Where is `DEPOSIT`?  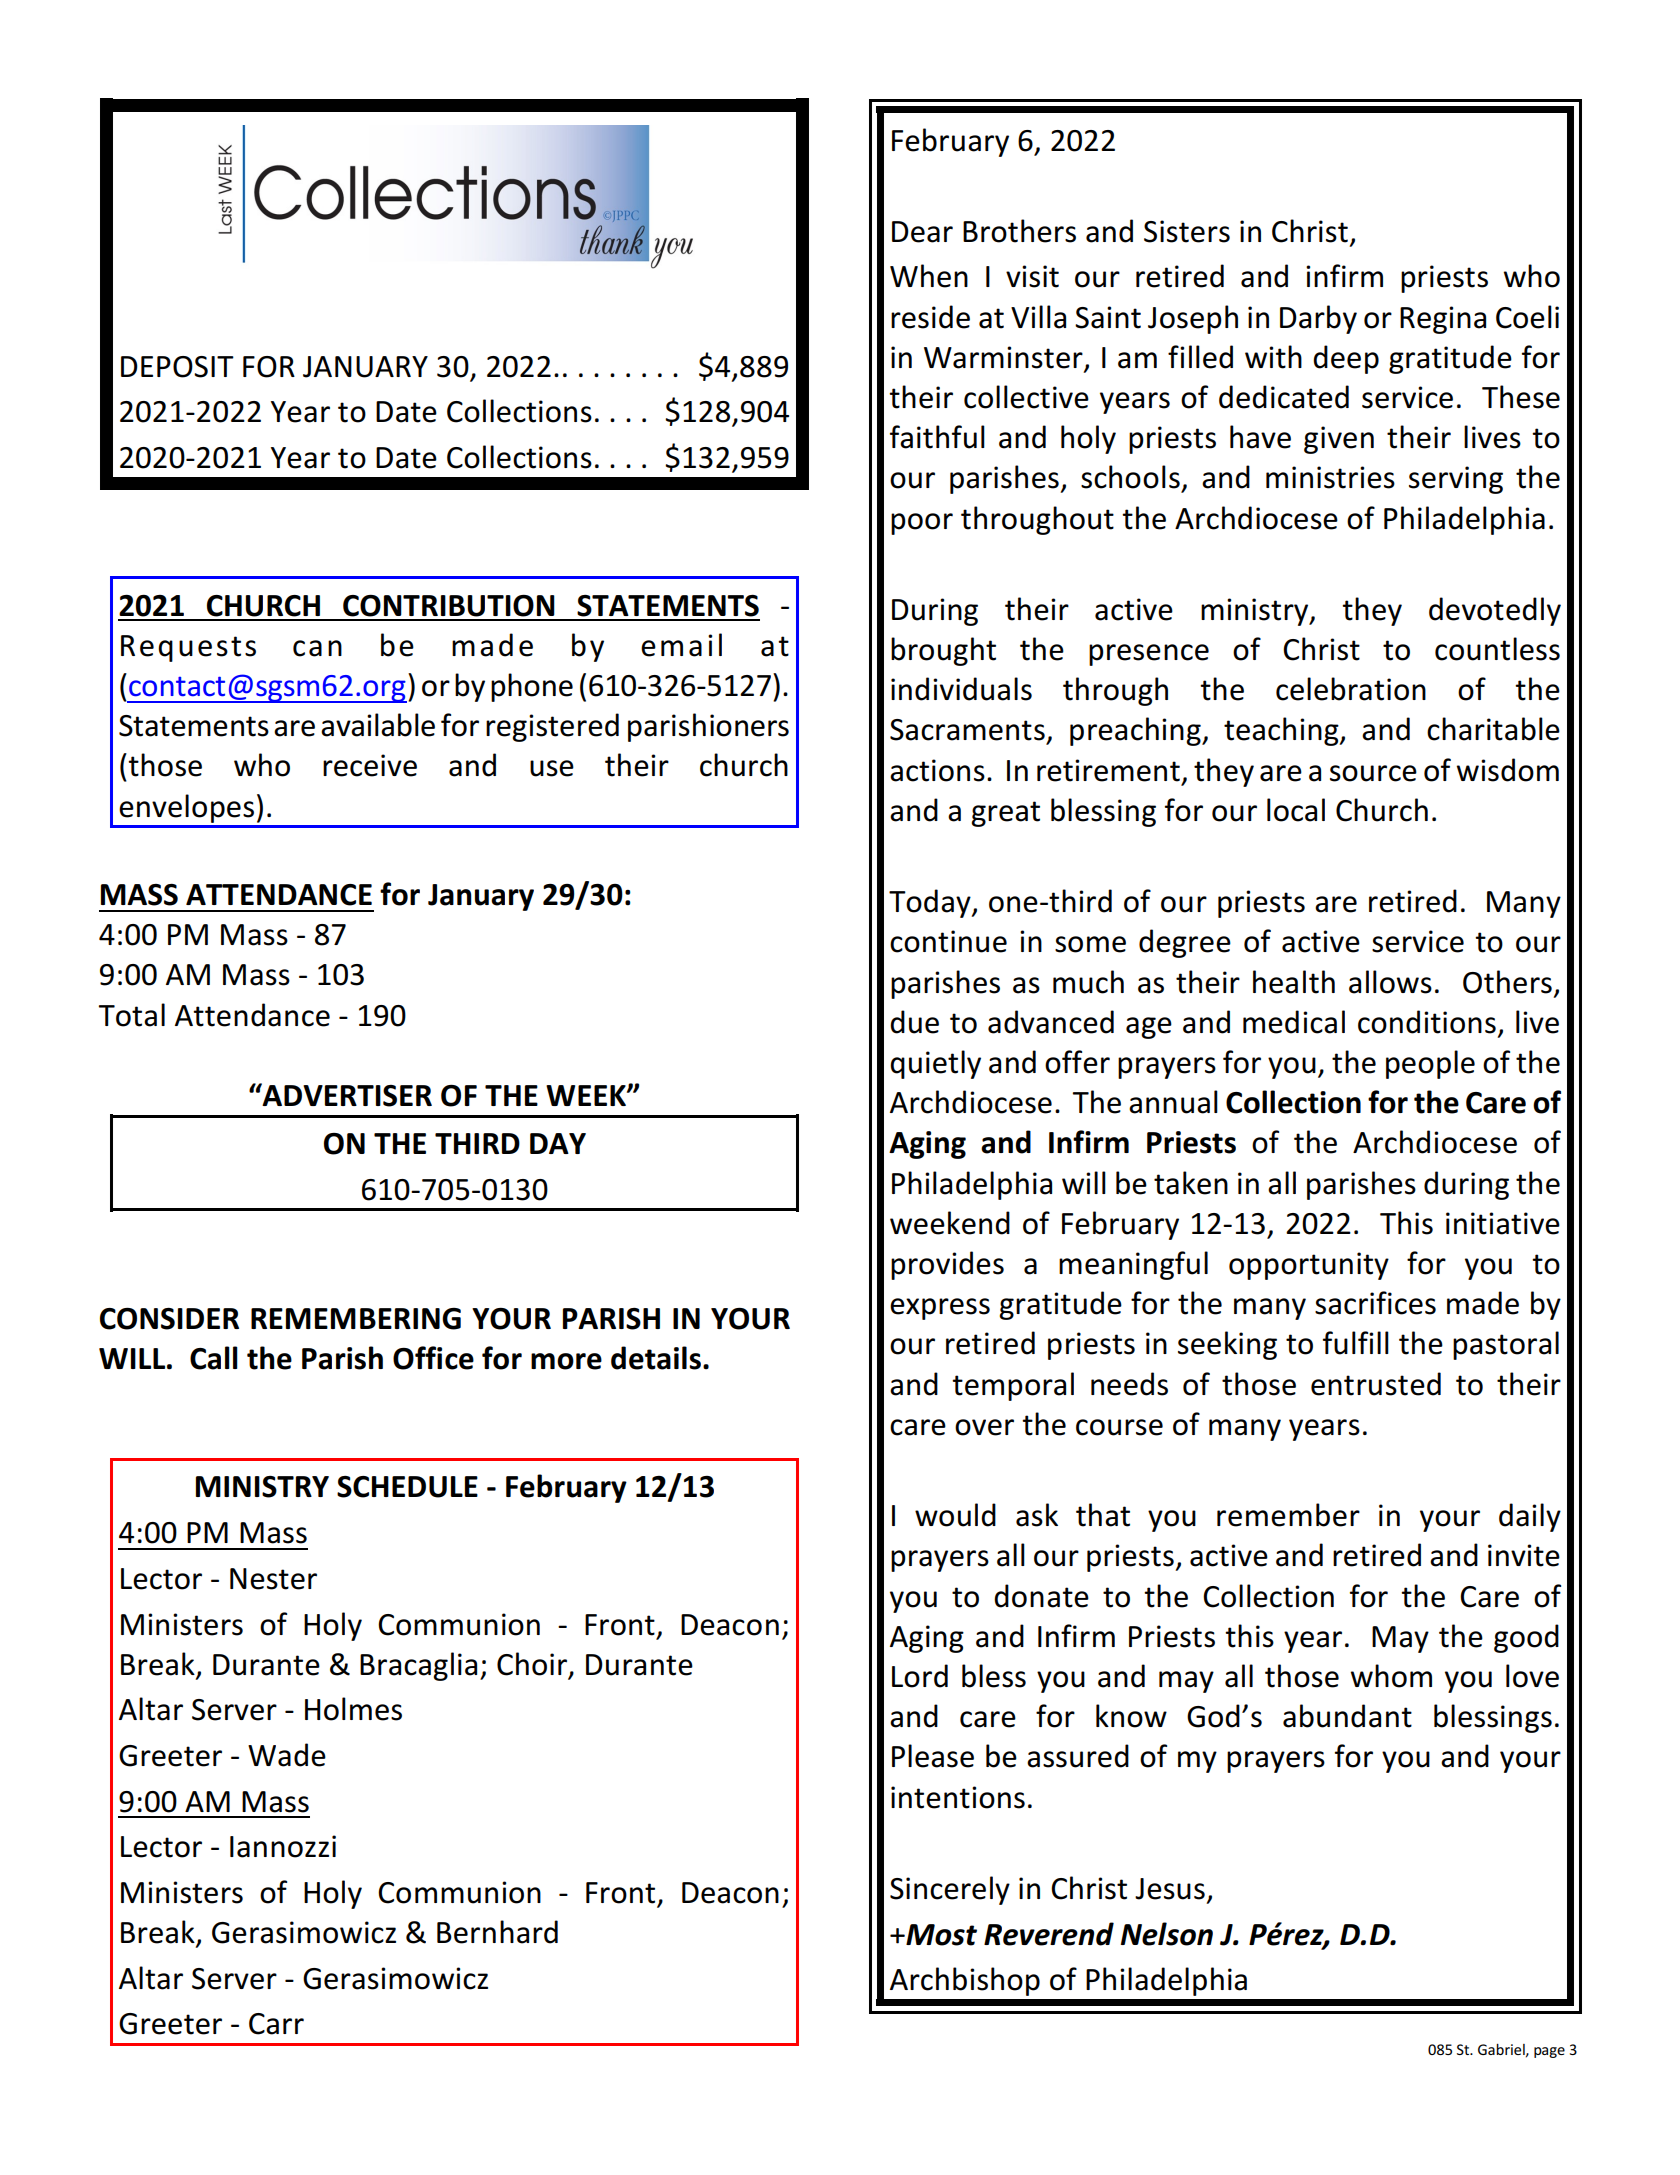 DEPOSIT is located at coordinates (177, 367).
